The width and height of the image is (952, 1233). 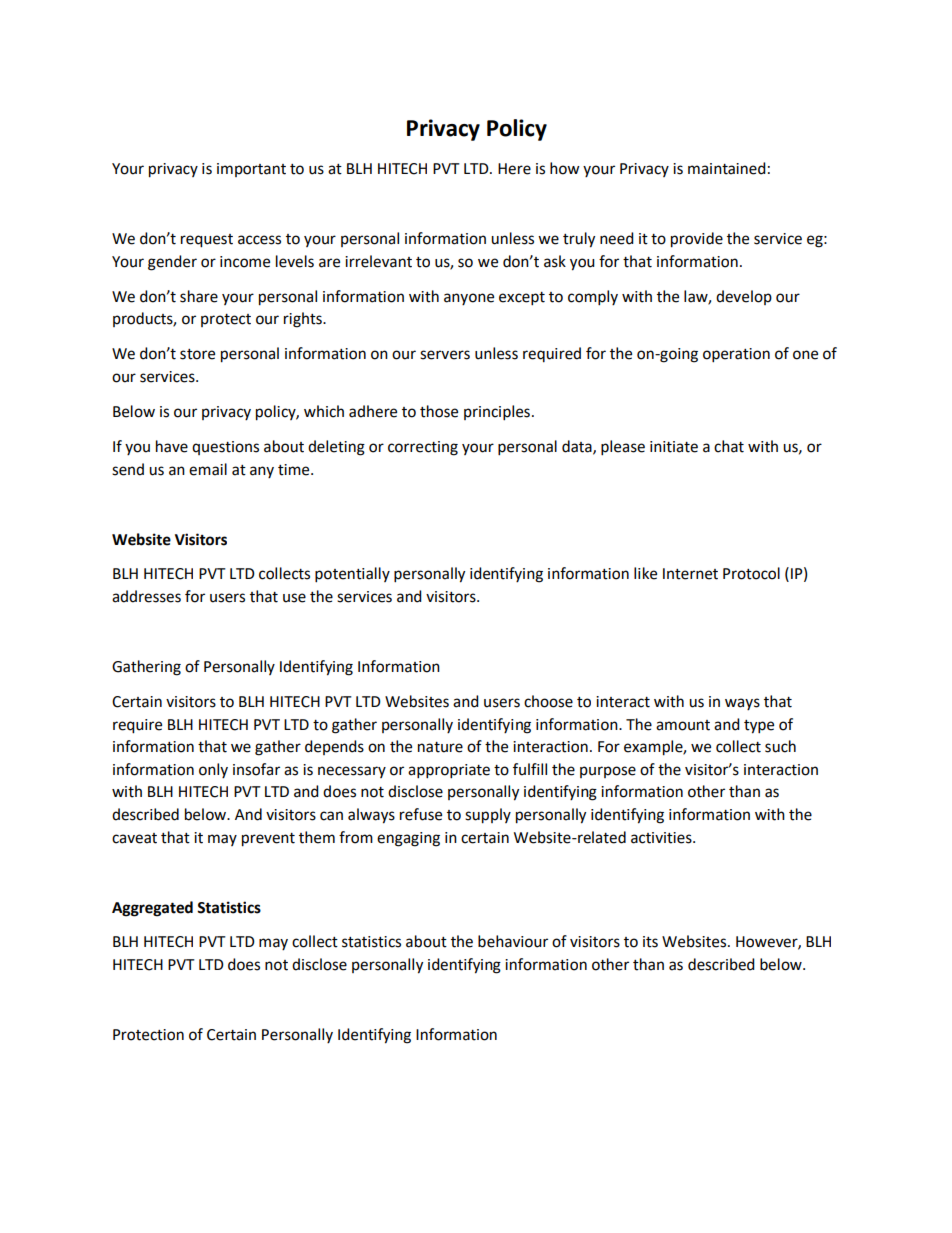 I want to click on store, so click(x=197, y=354).
